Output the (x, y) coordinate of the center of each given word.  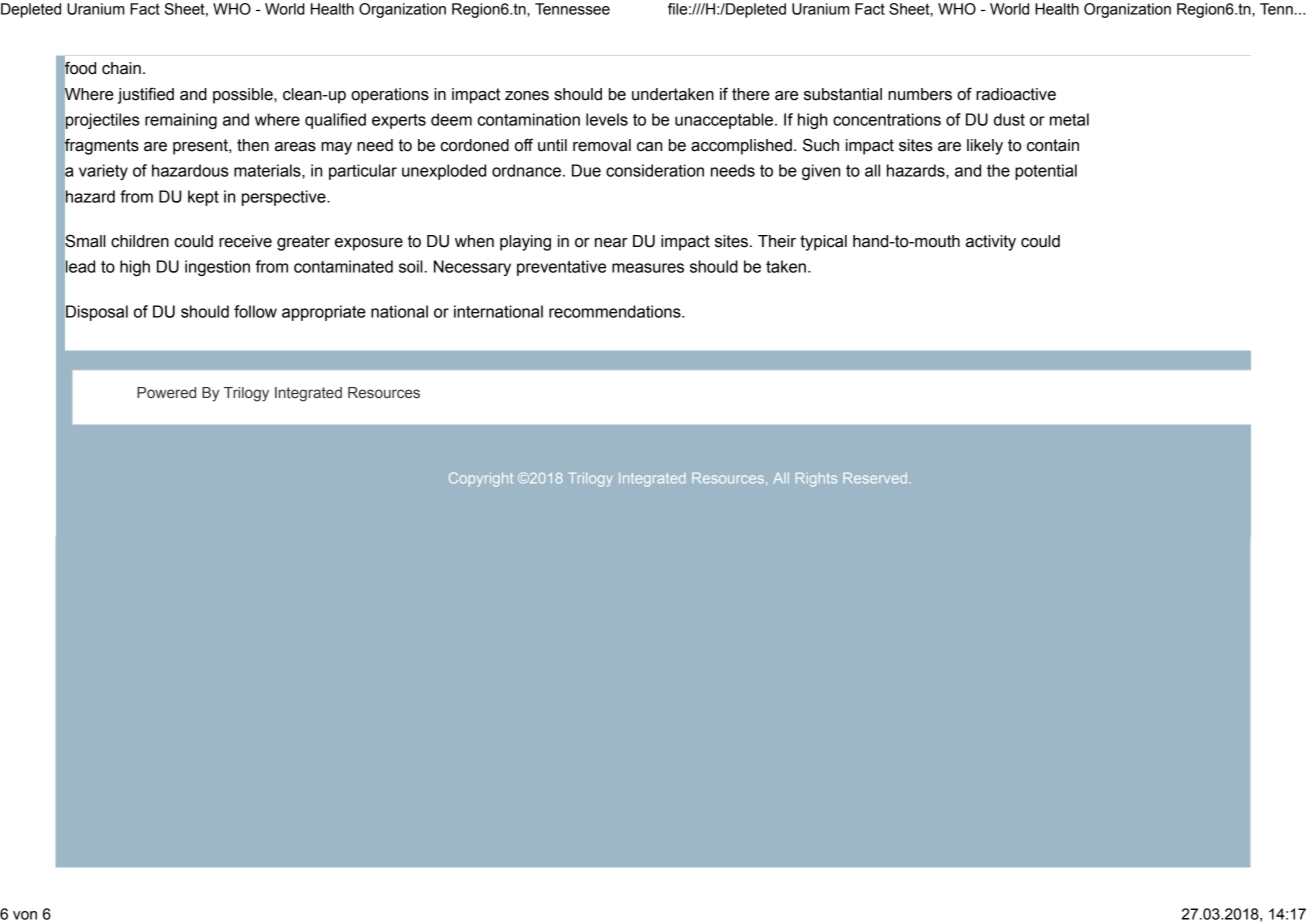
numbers (920, 94)
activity (991, 243)
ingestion (217, 268)
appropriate (324, 313)
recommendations (616, 311)
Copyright (481, 479)
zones (527, 96)
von (25, 915)
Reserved (875, 478)
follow (255, 311)
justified (146, 95)
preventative (561, 268)
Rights (816, 480)
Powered (166, 393)
